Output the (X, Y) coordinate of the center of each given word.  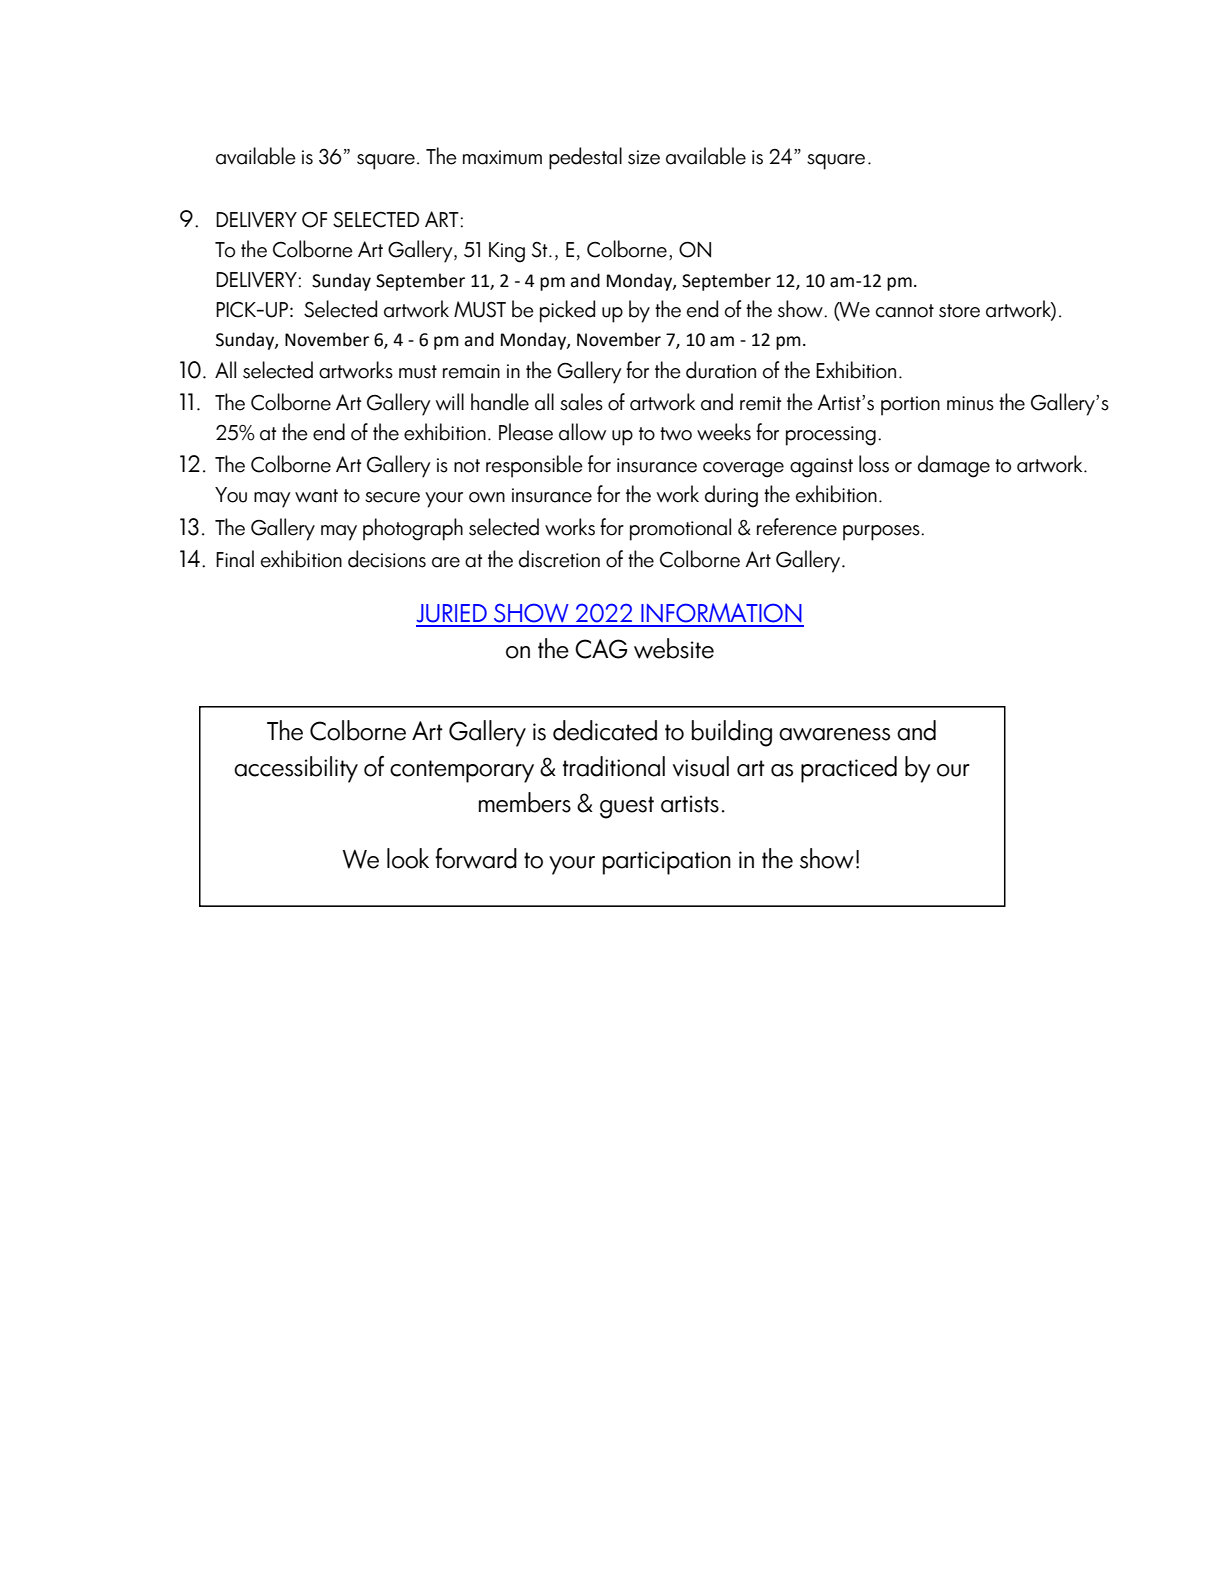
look (408, 858)
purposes (882, 533)
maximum (502, 157)
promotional (680, 529)
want (316, 496)
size (644, 157)
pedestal (585, 158)
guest (627, 807)
